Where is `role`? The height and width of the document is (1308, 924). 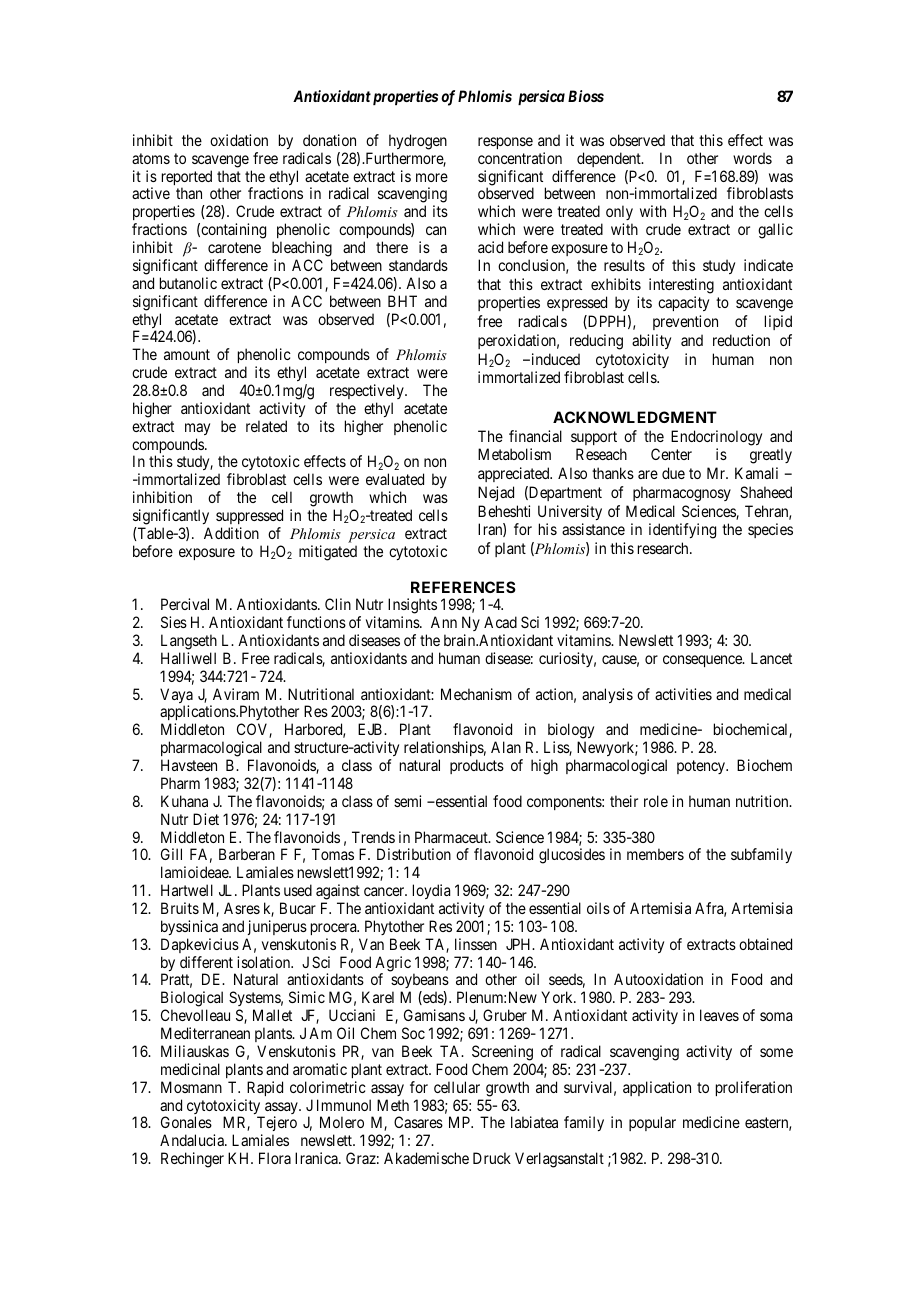 role is located at coordinates (656, 801).
